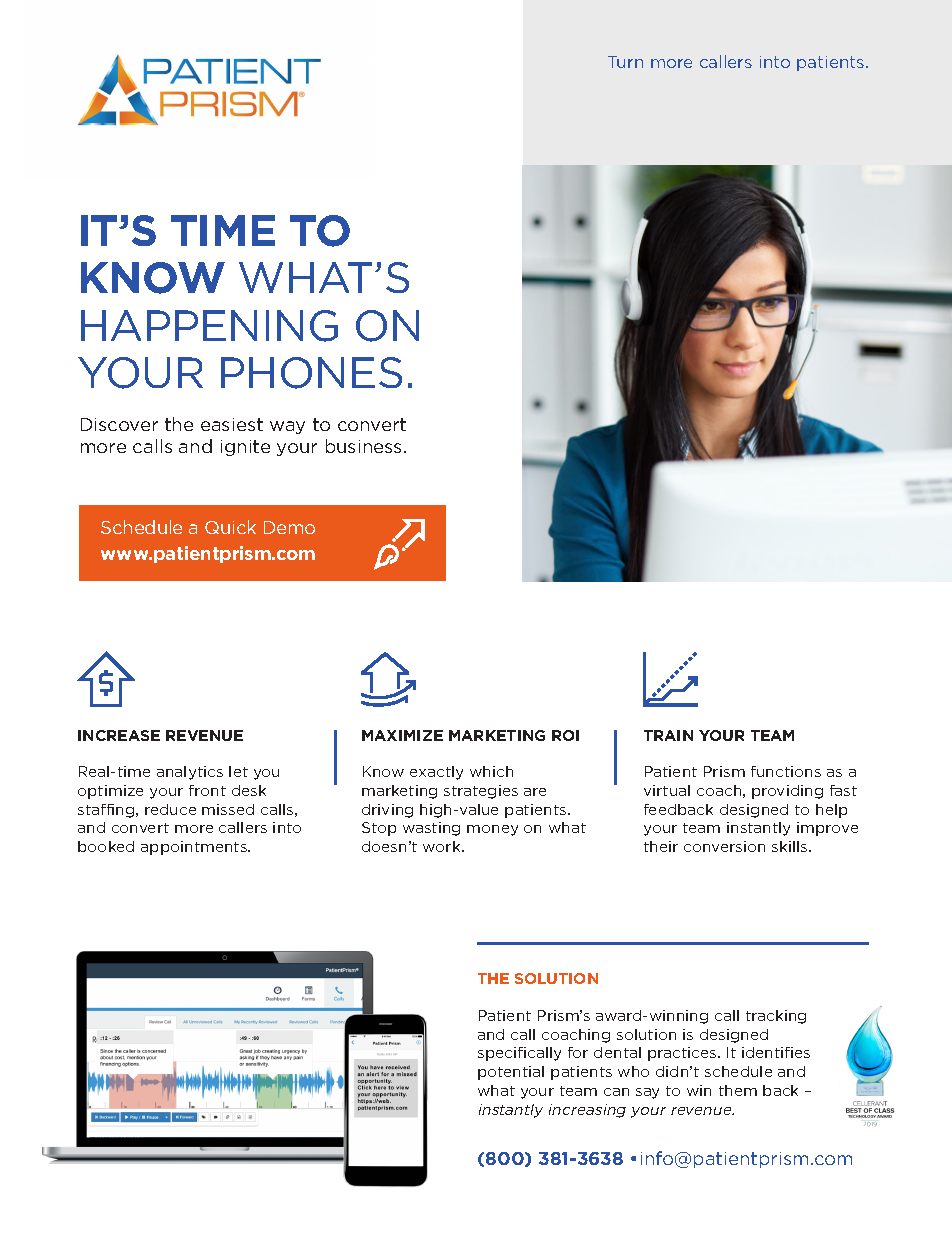  What do you see at coordinates (311, 373) in the screenshot?
I see `PHONES` at bounding box center [311, 373].
